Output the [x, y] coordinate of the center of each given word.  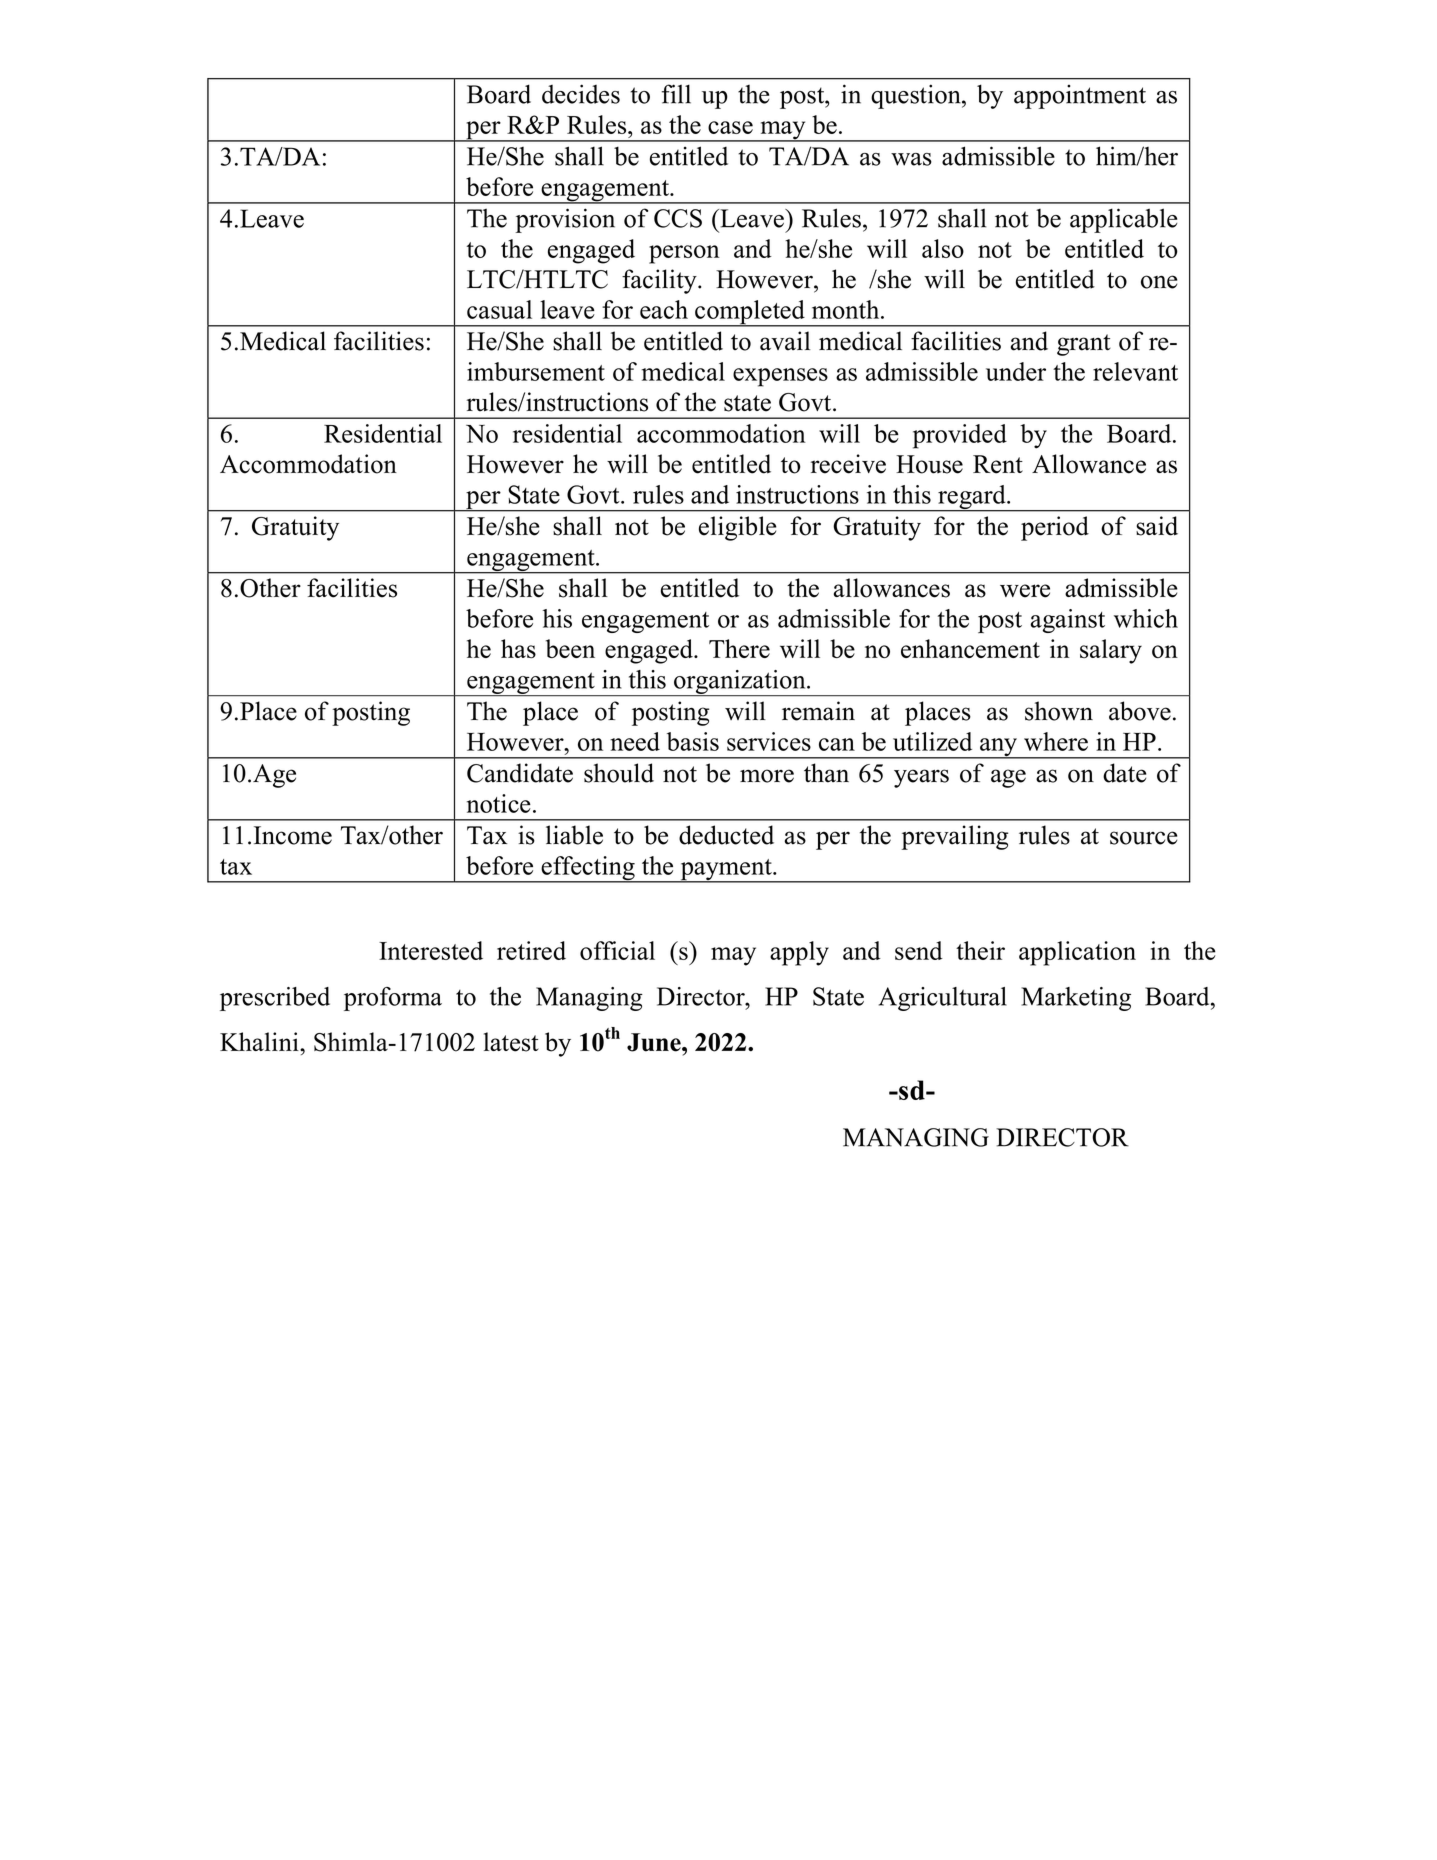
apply [799, 953]
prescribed [275, 999]
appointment [1080, 97]
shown [1059, 711]
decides [581, 94]
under [1016, 371]
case [730, 127]
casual [499, 309]
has [518, 649]
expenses [780, 377]
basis [693, 741]
